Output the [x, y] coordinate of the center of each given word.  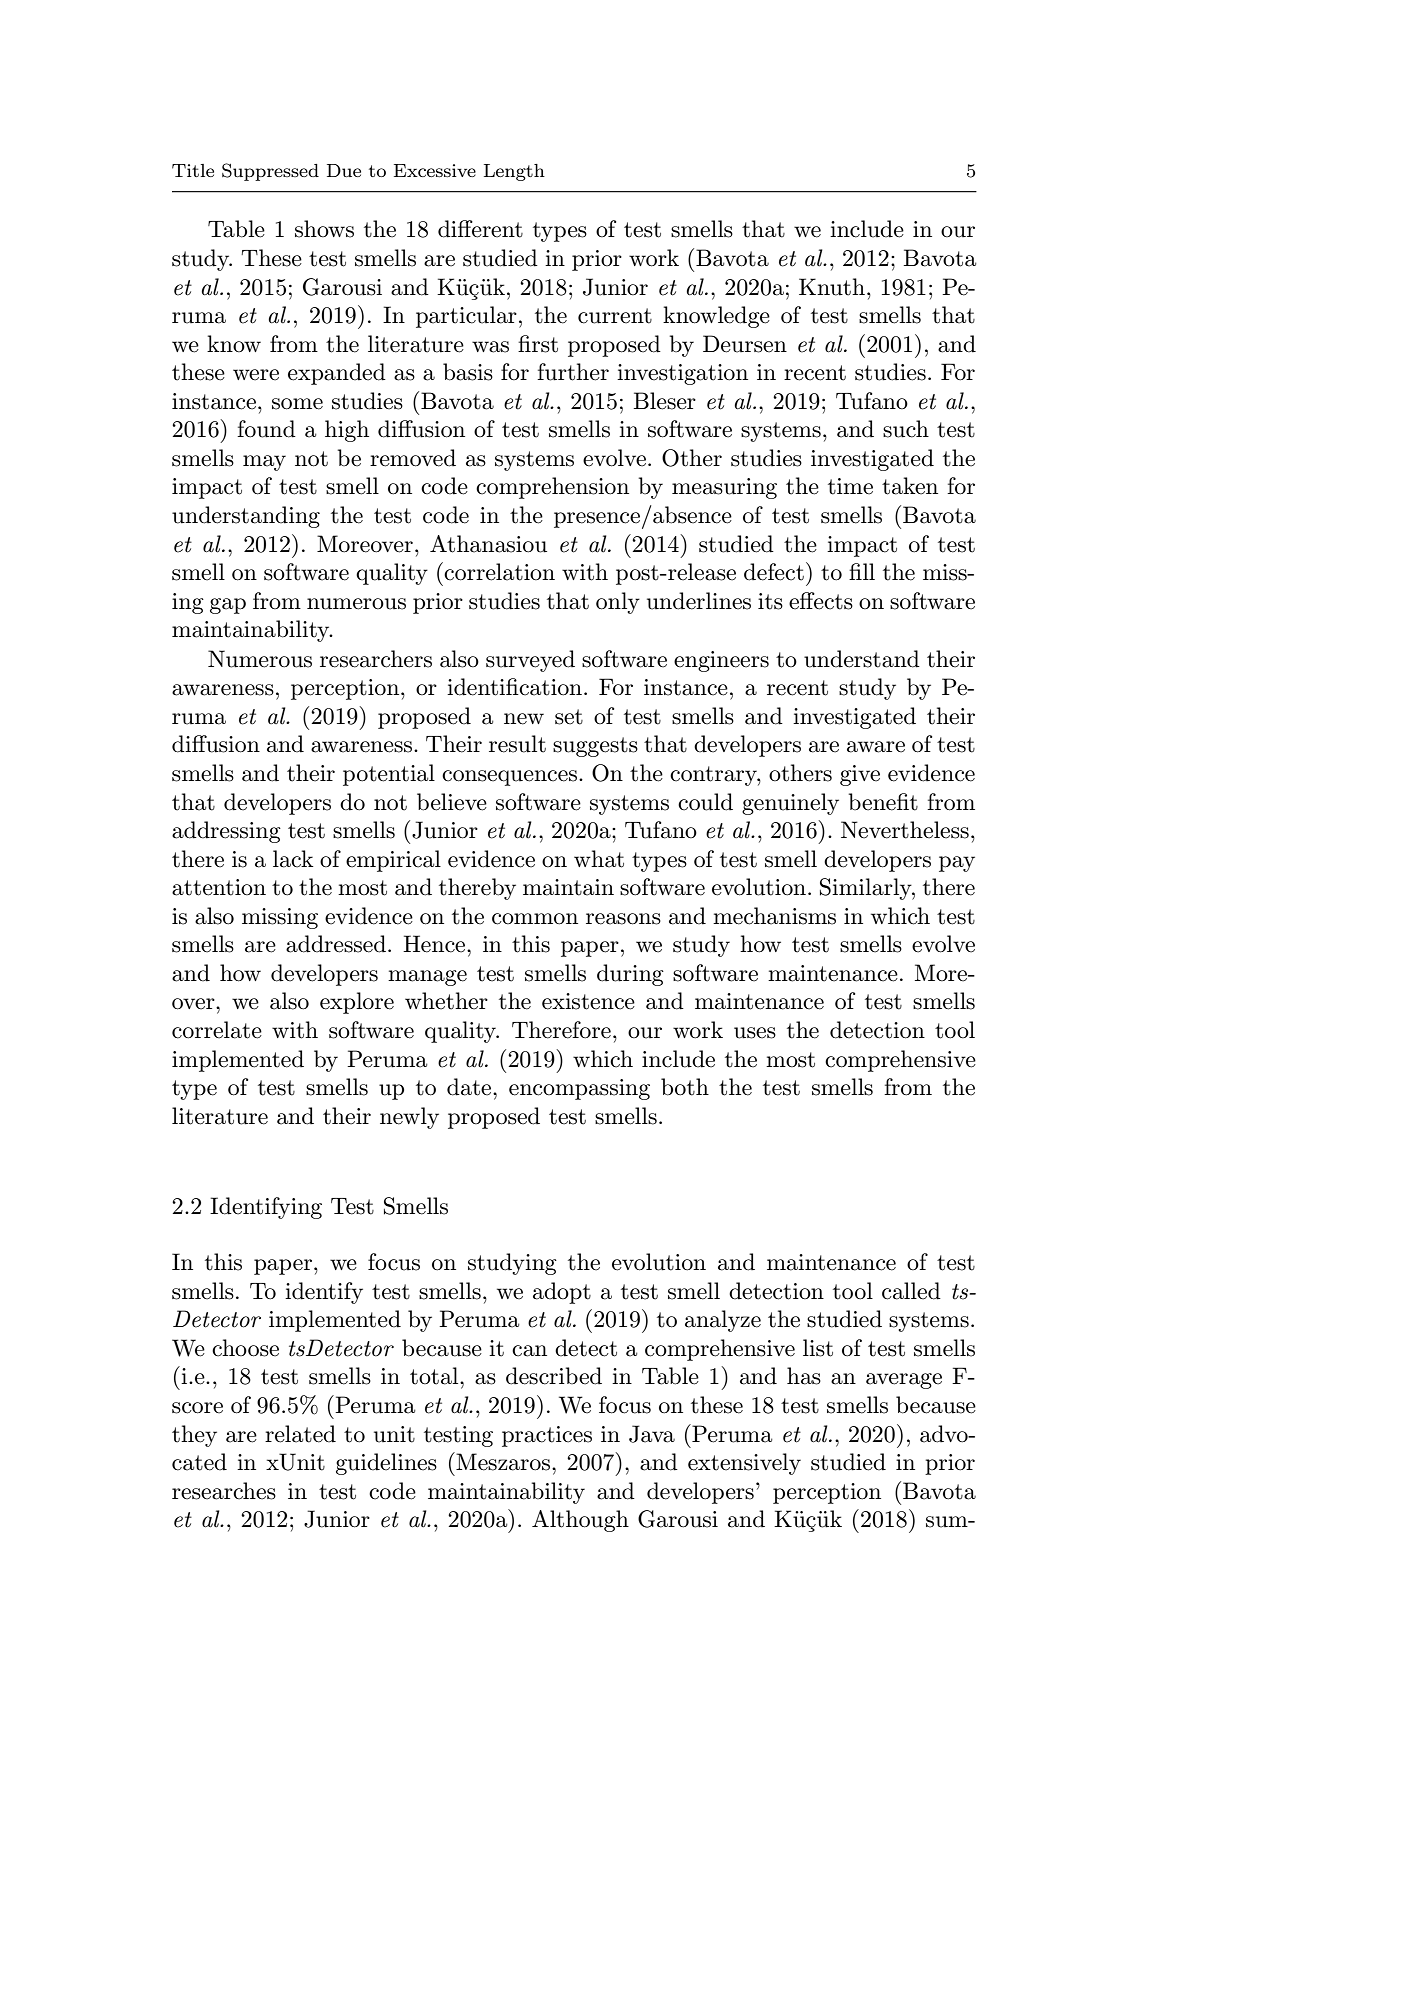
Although [580, 1521]
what [599, 859]
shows [324, 229]
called [911, 1291]
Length [514, 172]
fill [862, 571]
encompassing [579, 1089]
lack [293, 859]
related [300, 1434]
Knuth [832, 287]
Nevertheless [905, 830]
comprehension [552, 488]
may [264, 463]
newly [409, 1118]
